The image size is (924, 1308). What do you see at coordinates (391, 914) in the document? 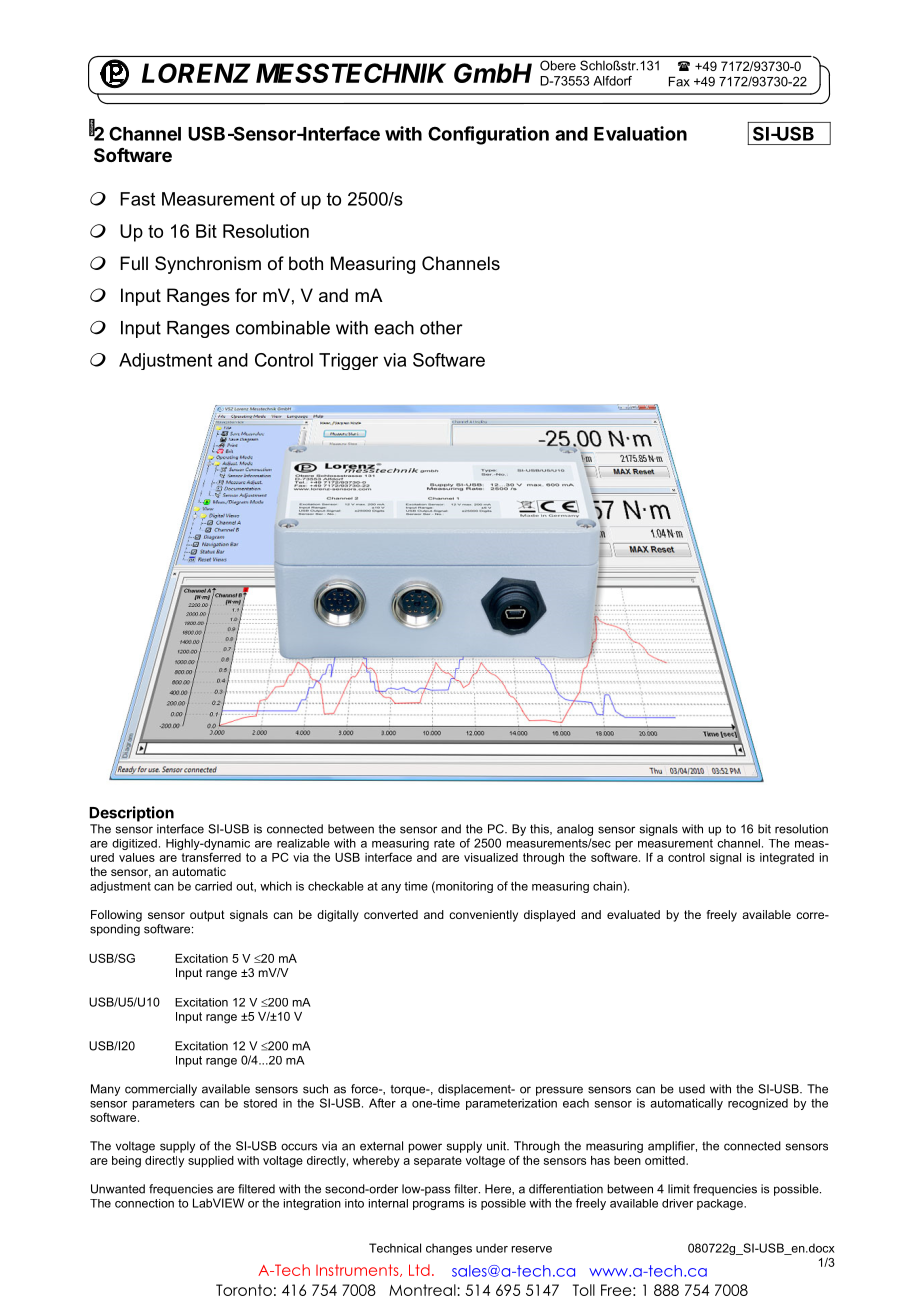
I see `converted` at bounding box center [391, 914].
